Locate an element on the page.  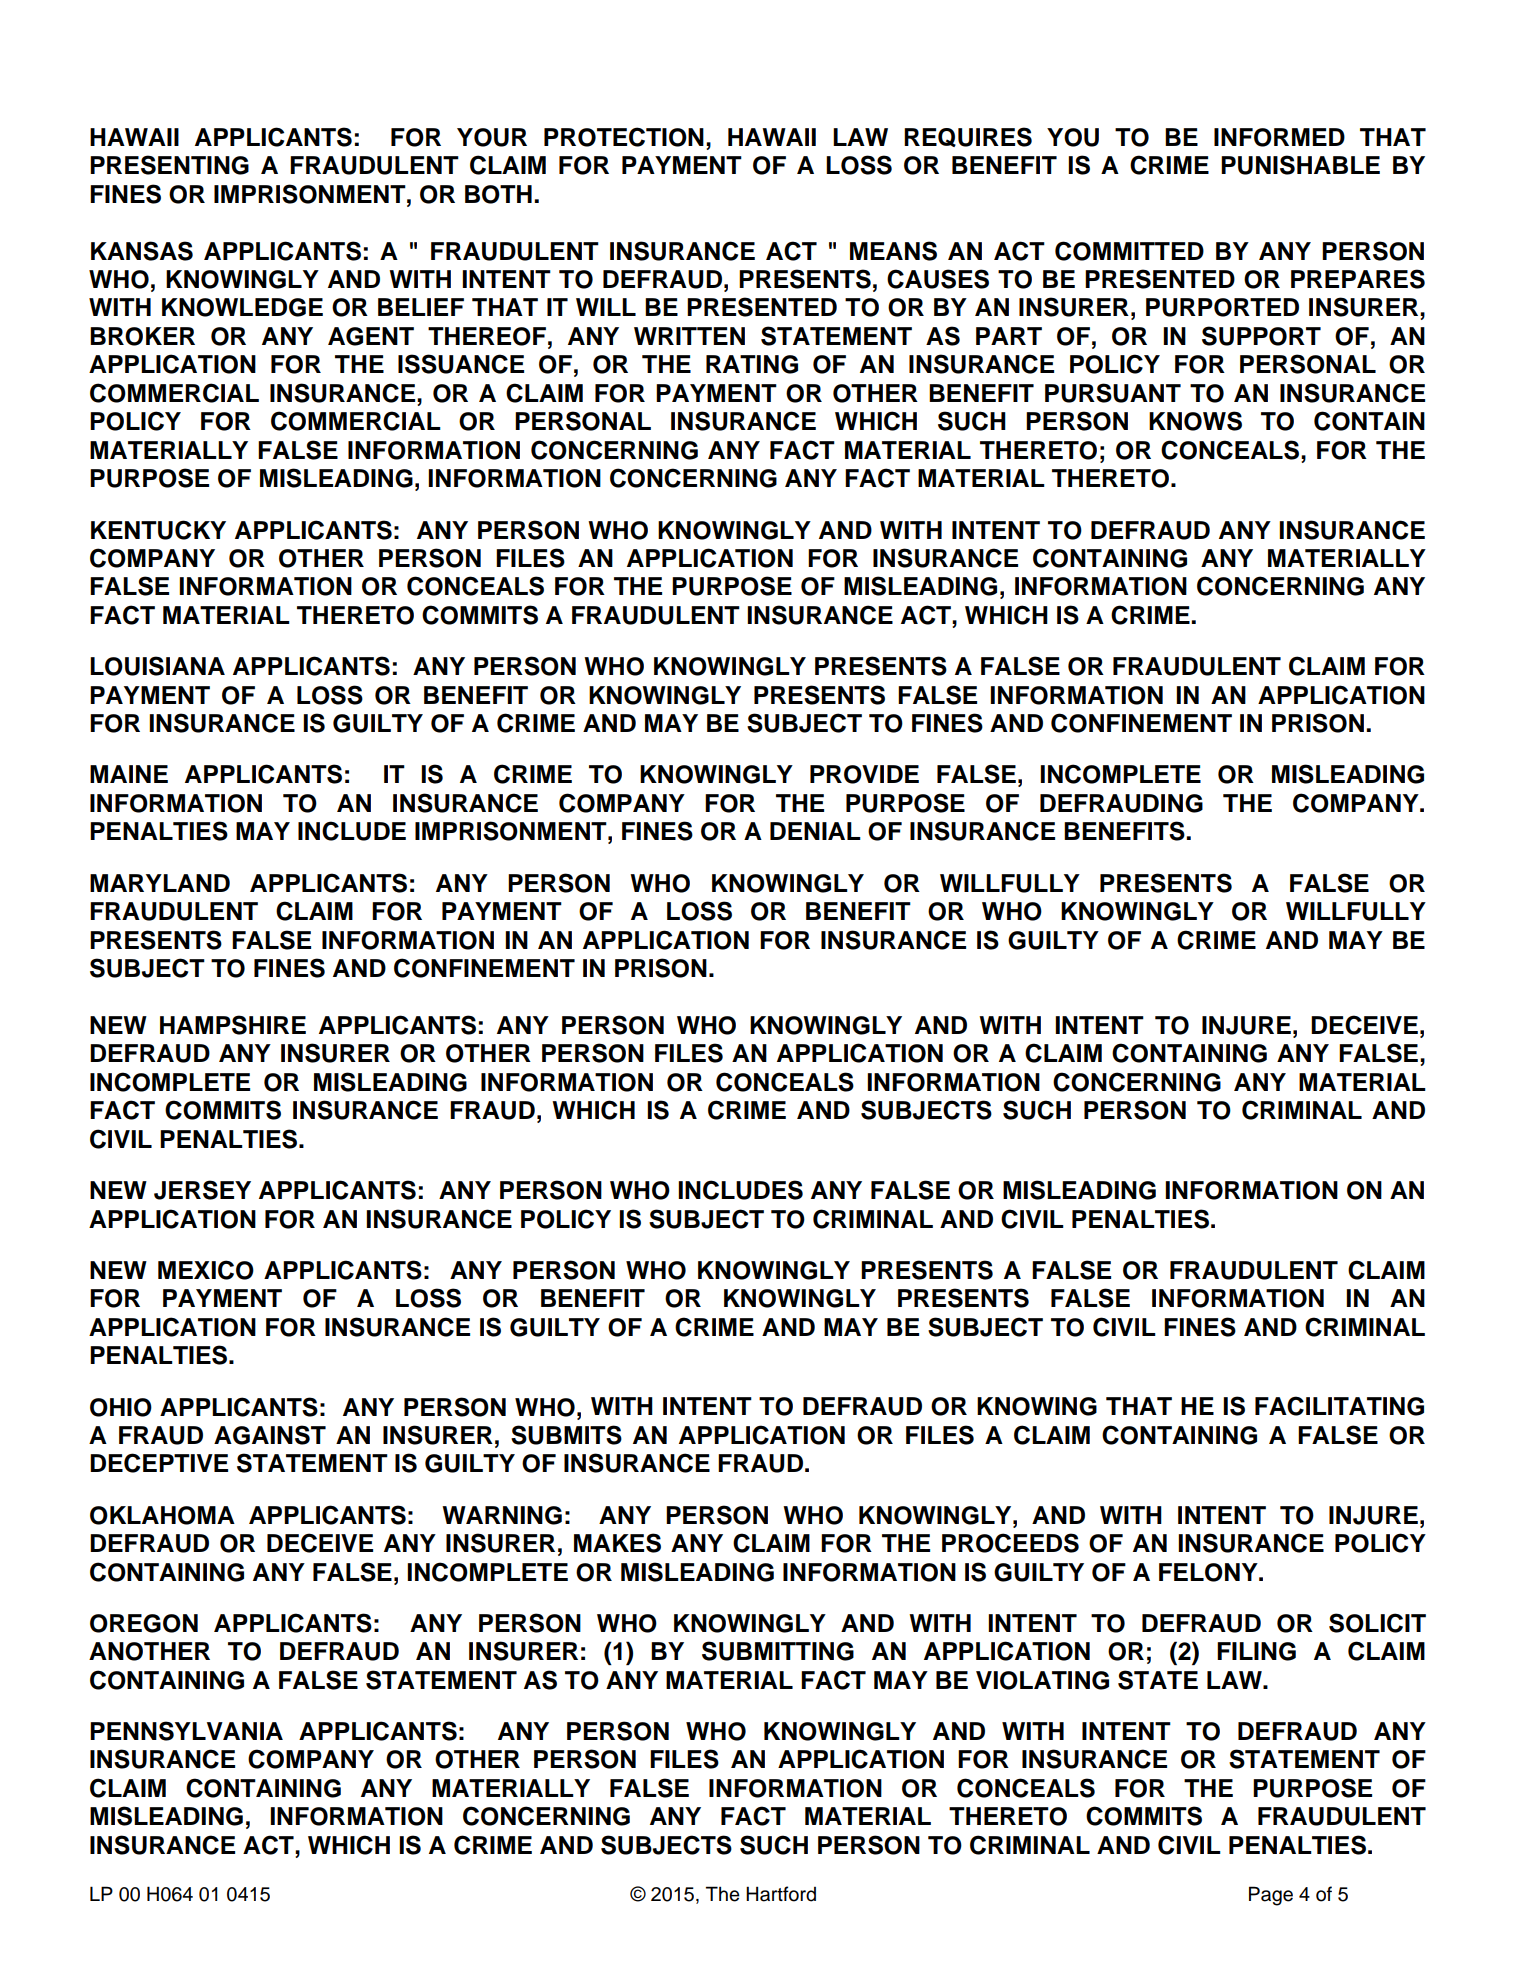
PENNSYLVANIA is located at coordinates (186, 1731).
